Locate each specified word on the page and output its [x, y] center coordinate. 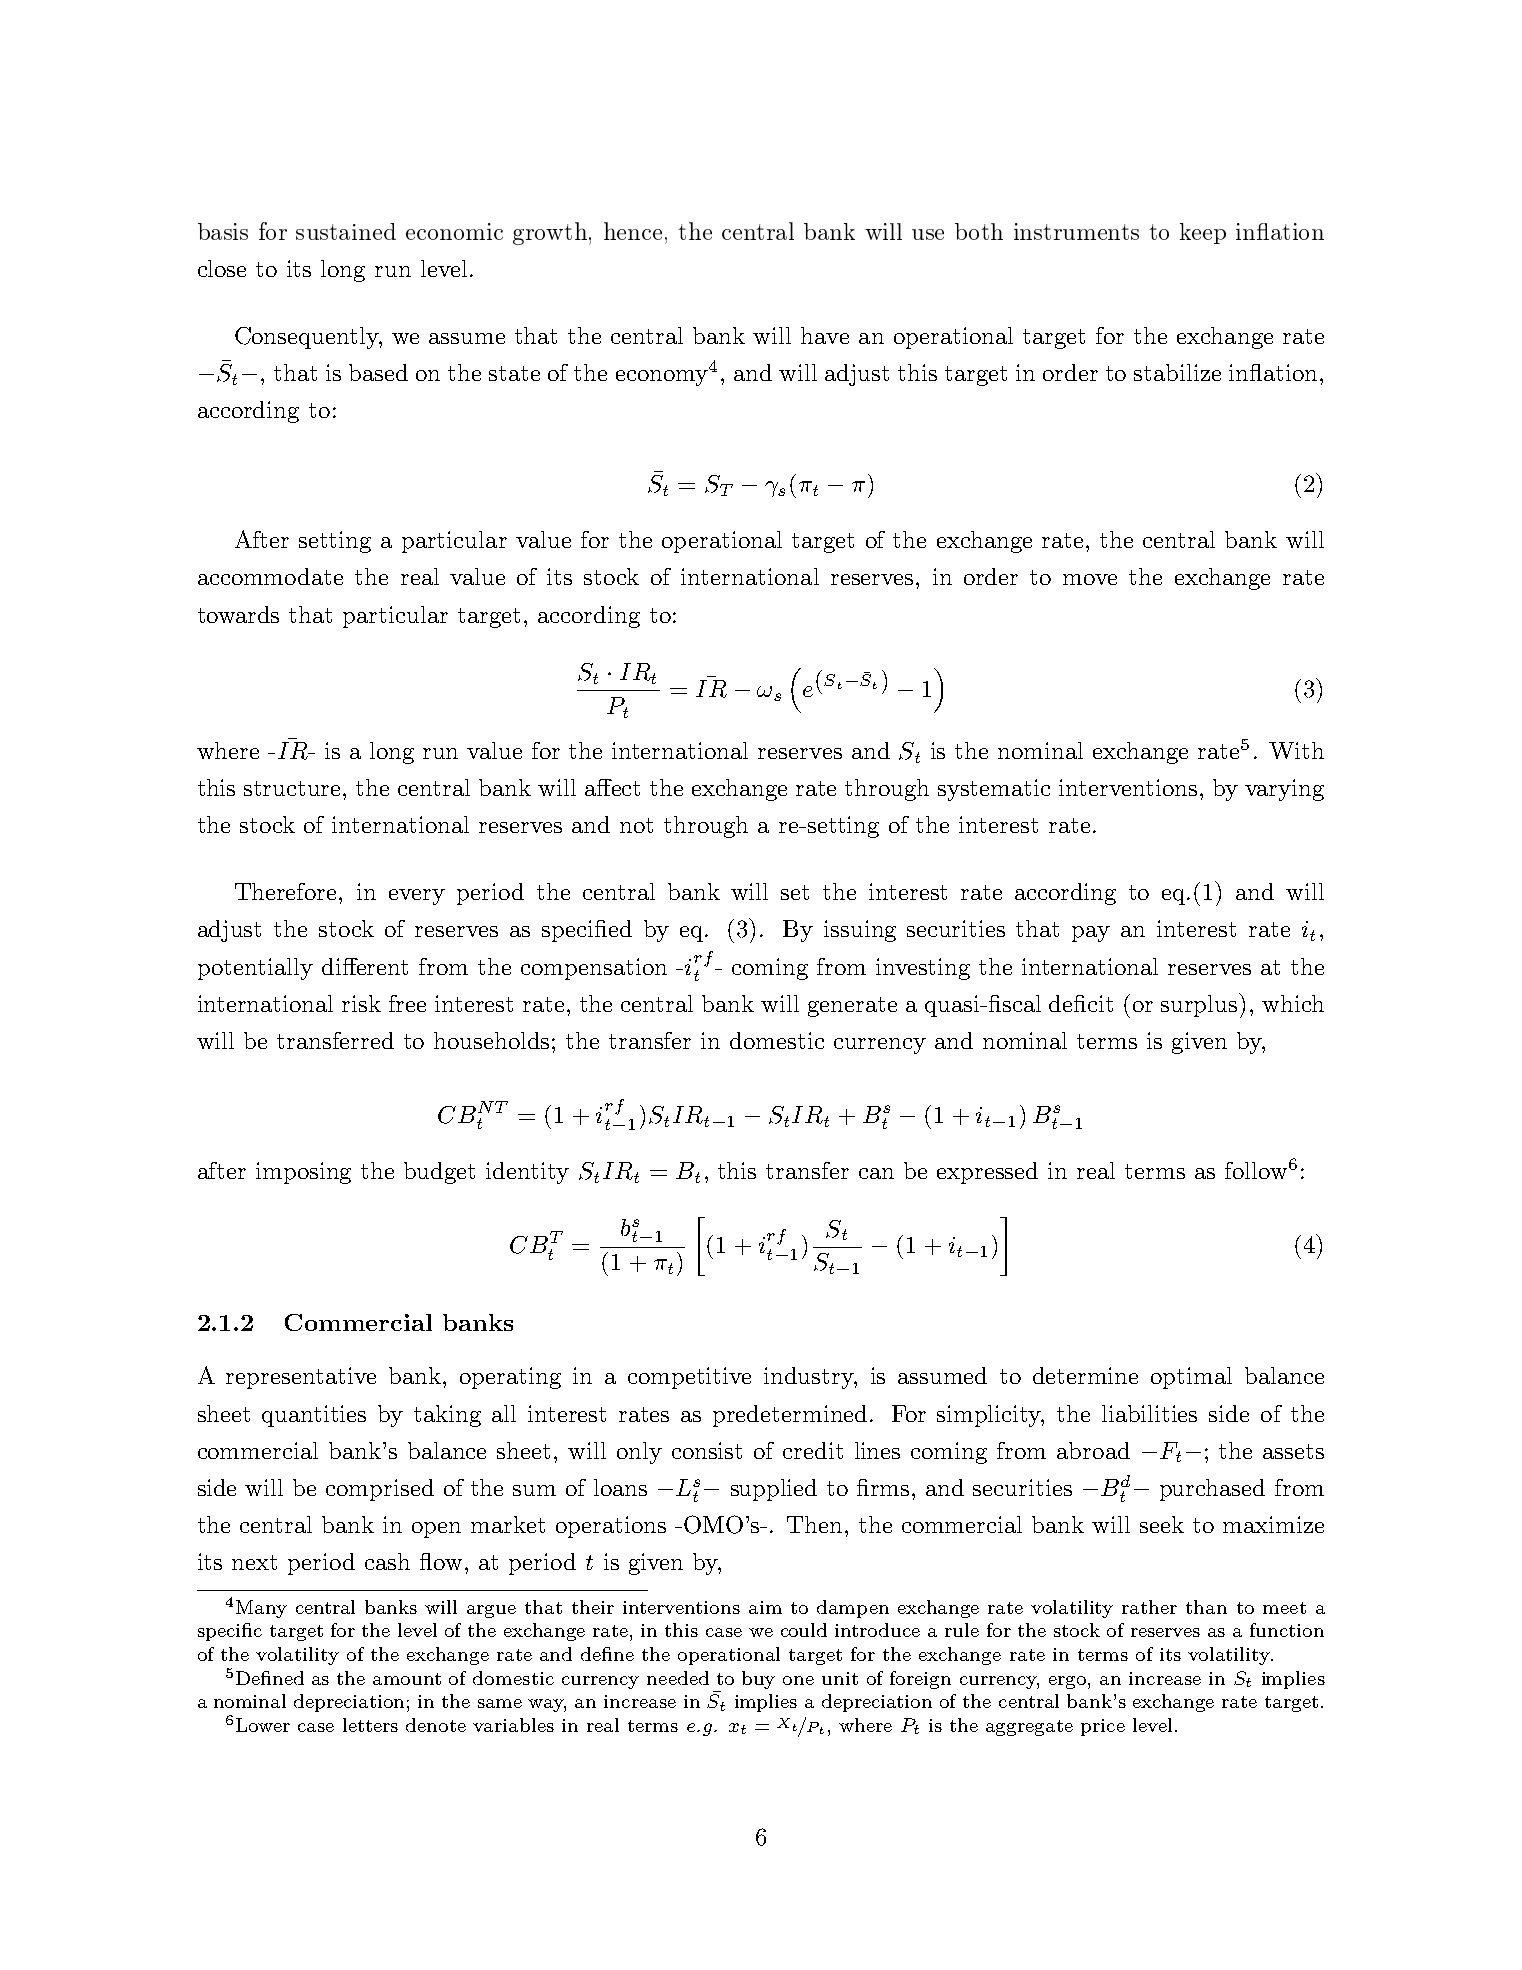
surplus [1200, 1005]
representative [301, 1378]
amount [407, 1679]
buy [758, 1680]
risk [361, 1003]
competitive [689, 1378]
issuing [860, 931]
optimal [1191, 1378]
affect [612, 787]
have [825, 335]
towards [238, 614]
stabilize [1177, 372]
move [1090, 579]
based [378, 372]
